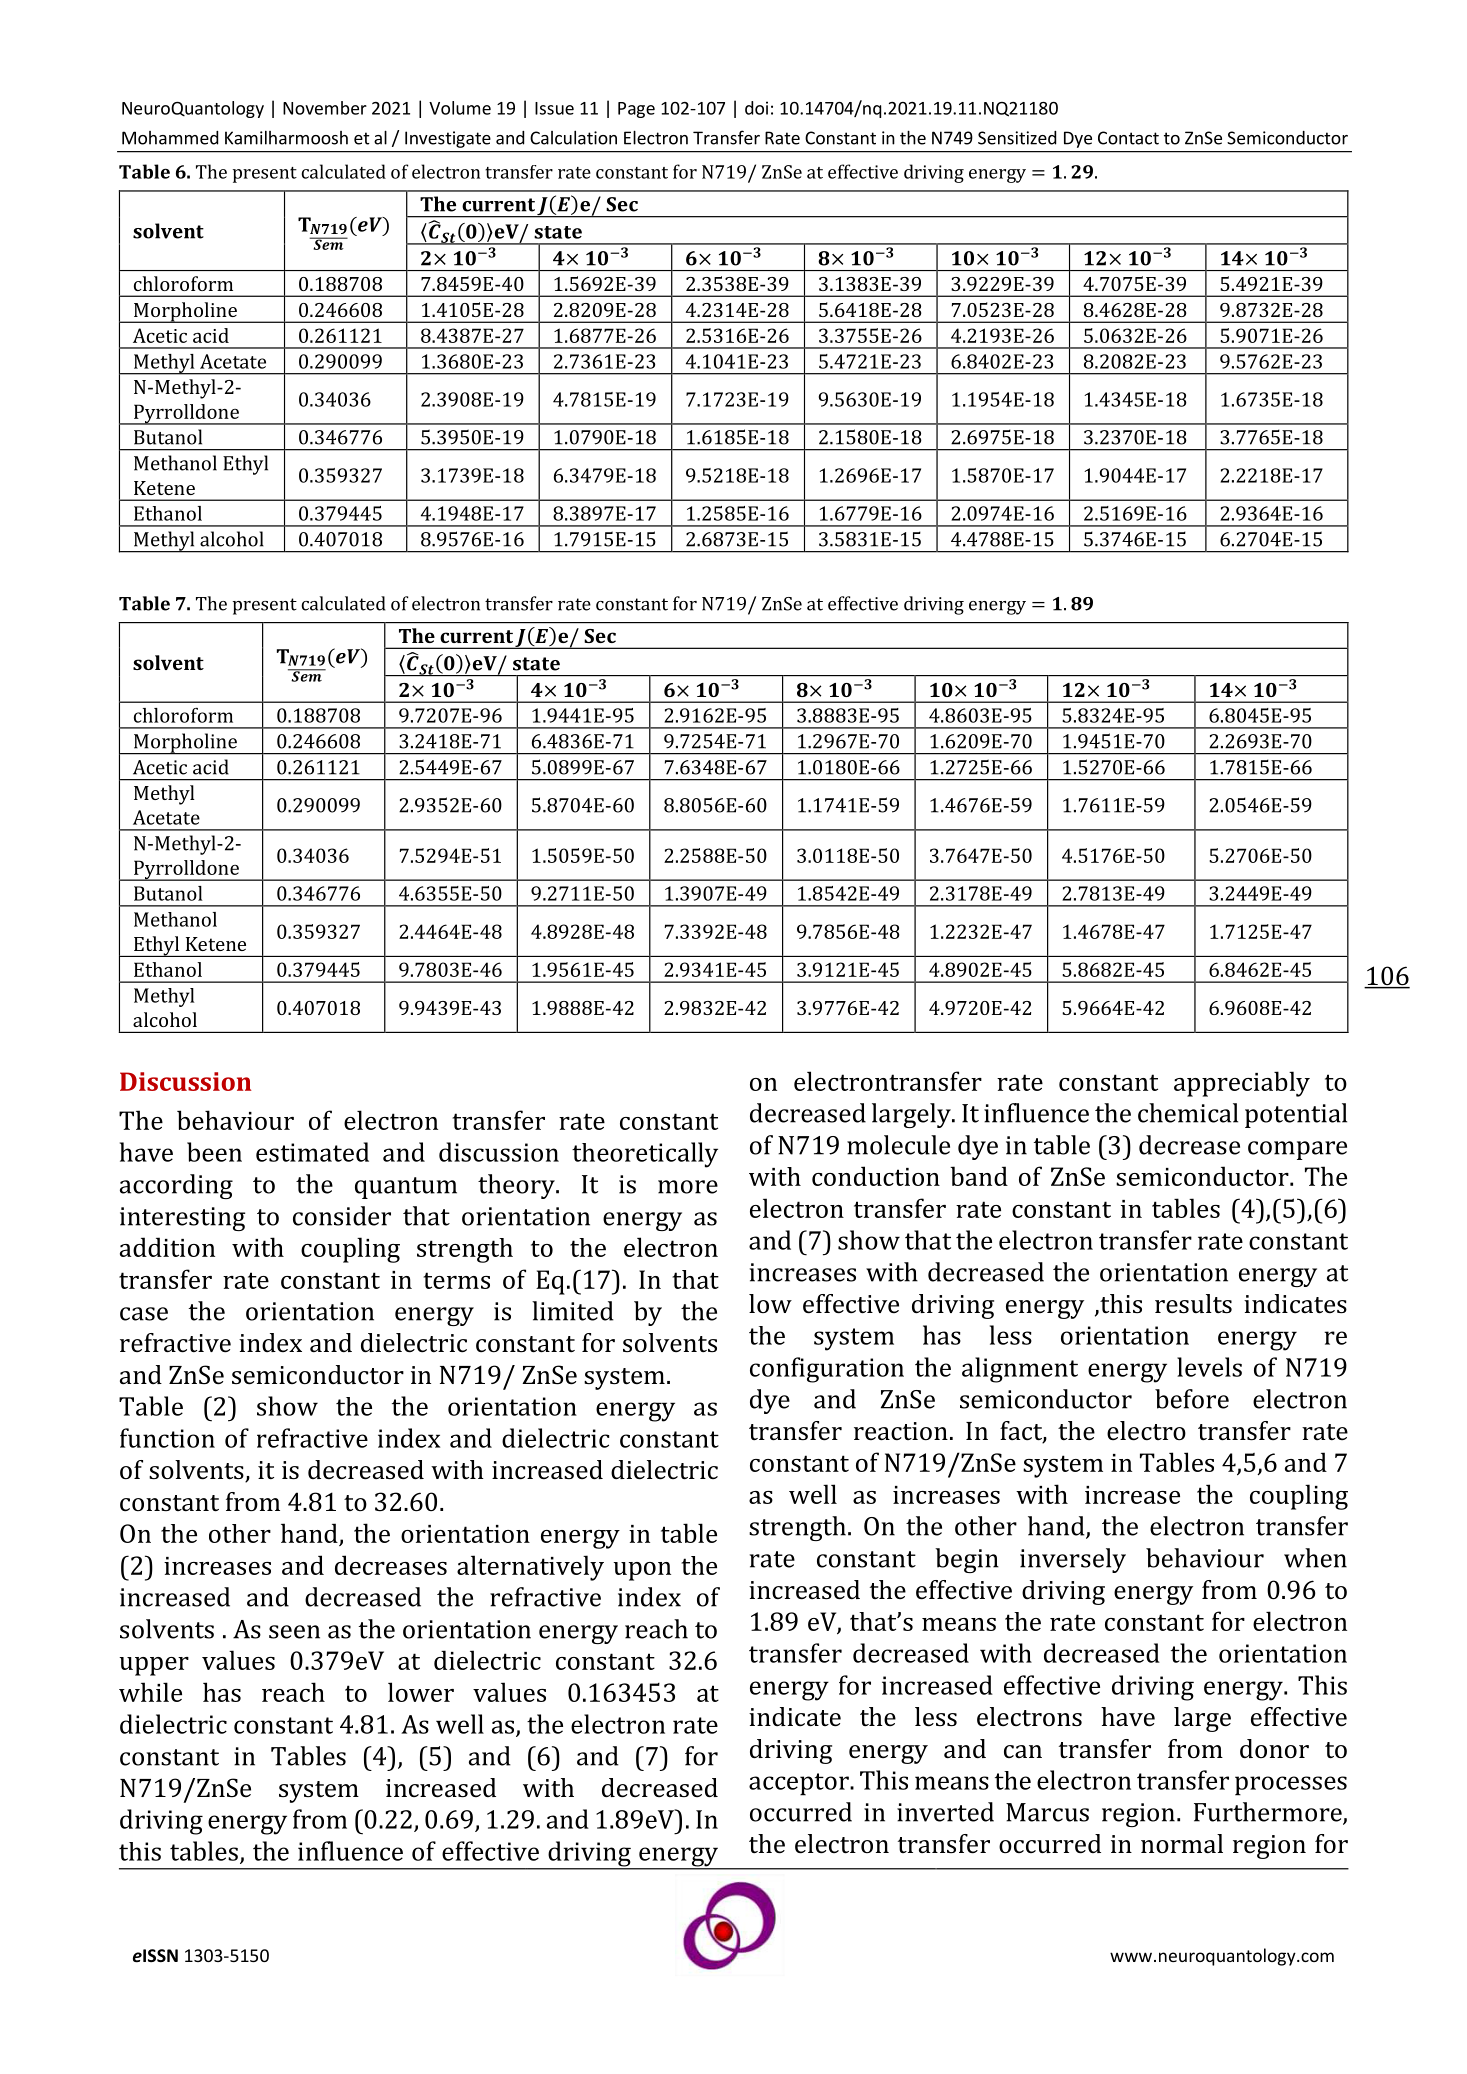 The image size is (1467, 2074). Describe the element at coordinates (325, 108) in the screenshot. I see `November` at that location.
